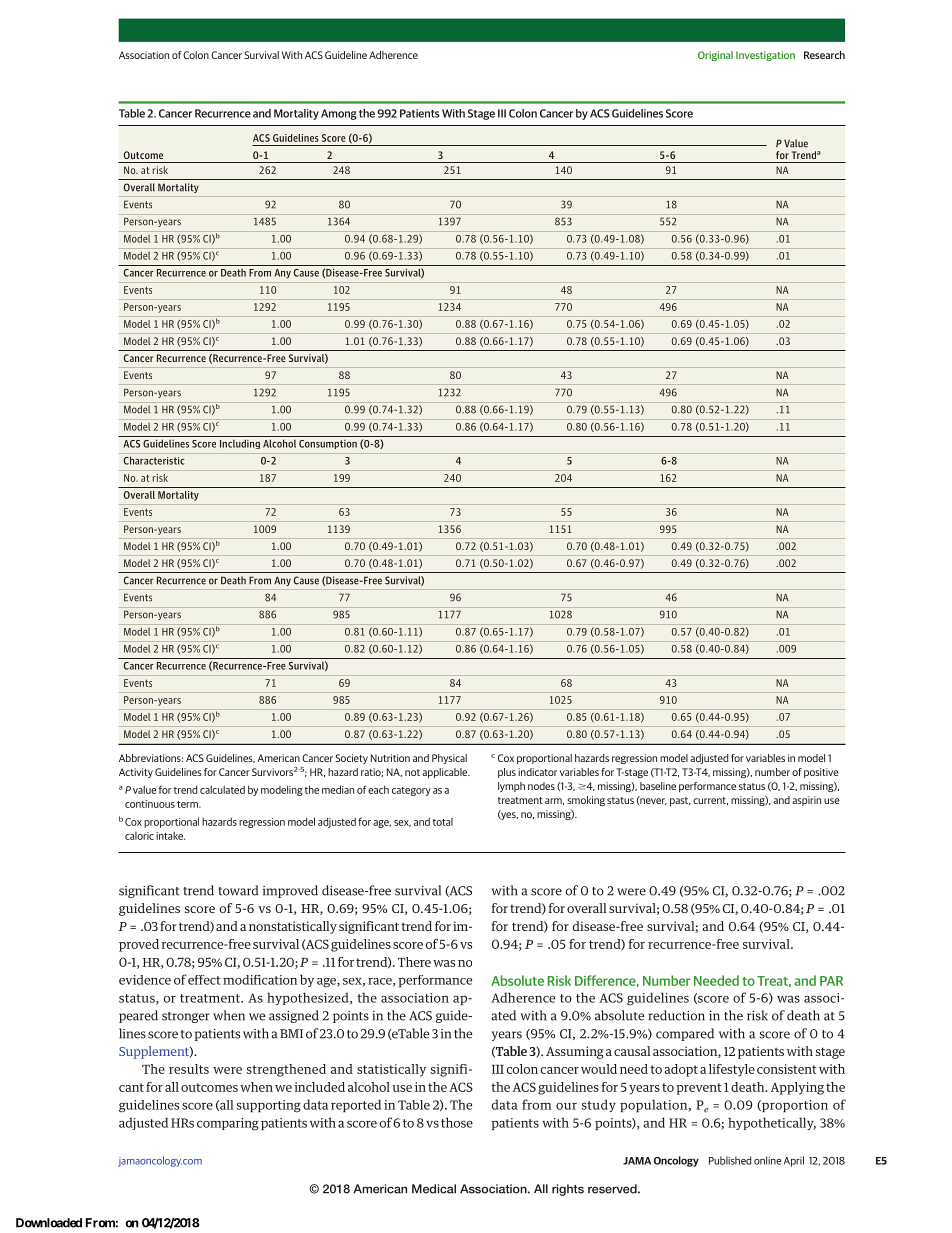 This document has width=952, height=1233. Describe the element at coordinates (339, 114) in the document. I see `Among` at that location.
